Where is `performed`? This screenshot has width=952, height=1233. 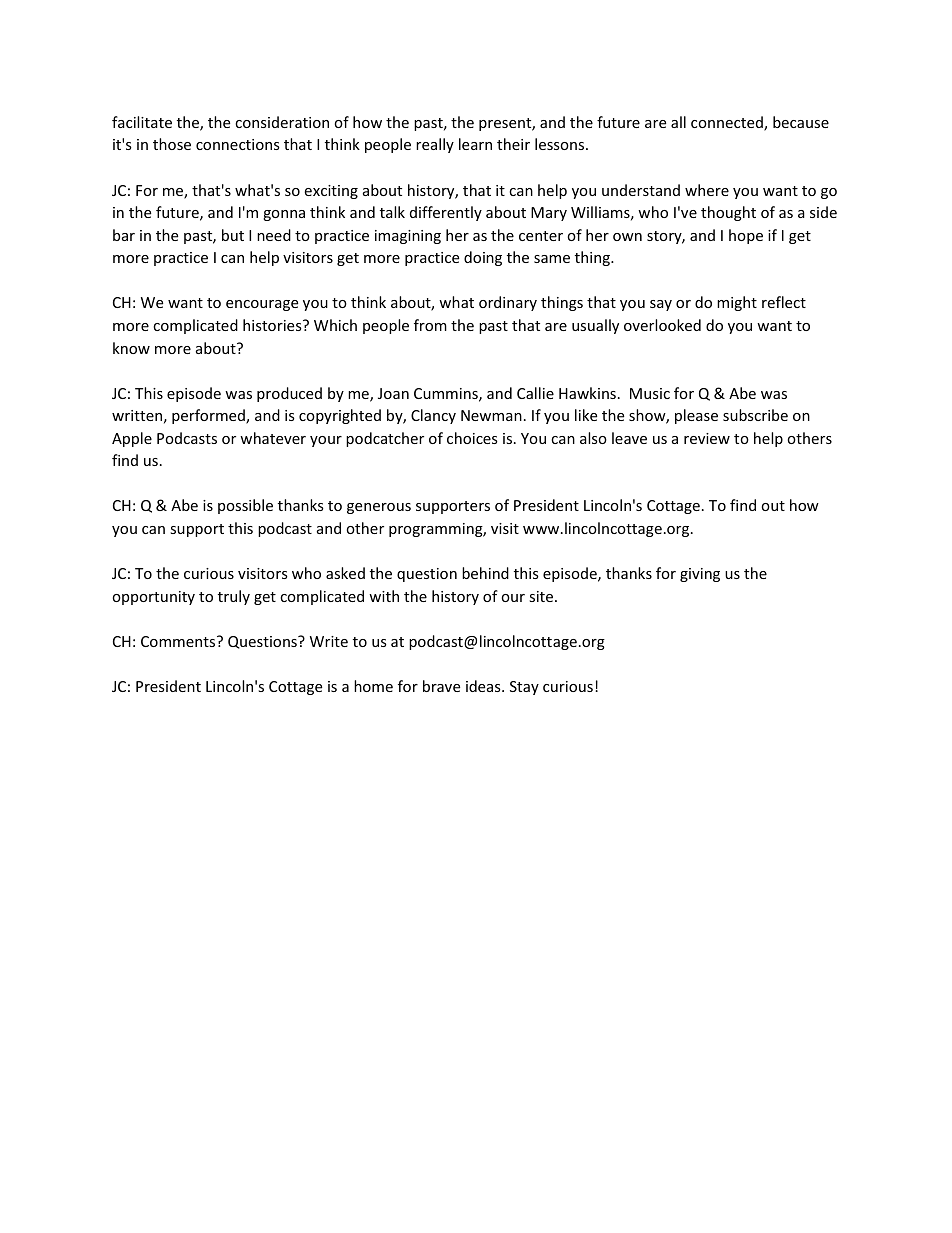 performed is located at coordinates (209, 416).
